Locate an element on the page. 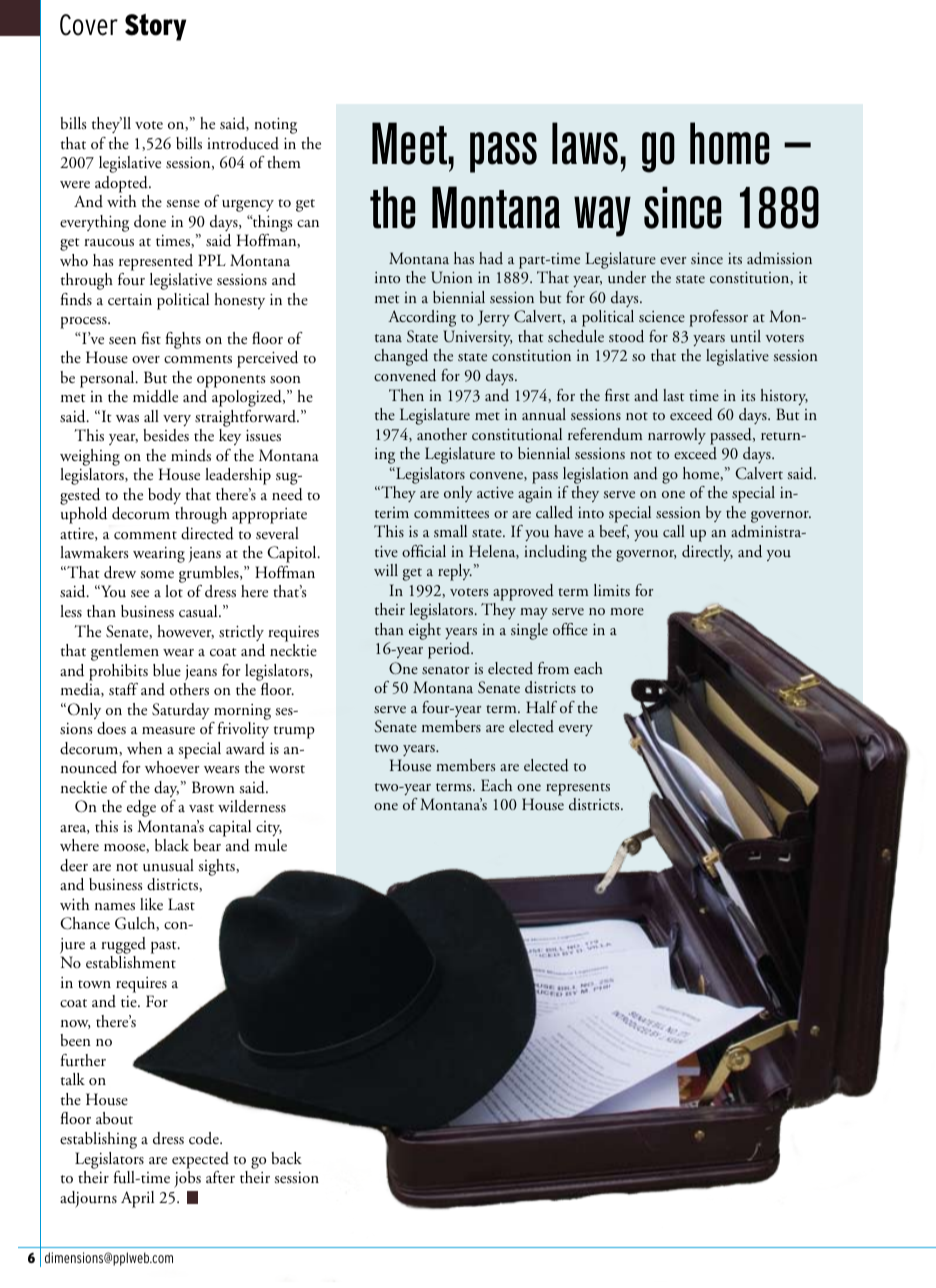  Then is located at coordinates (406, 395).
